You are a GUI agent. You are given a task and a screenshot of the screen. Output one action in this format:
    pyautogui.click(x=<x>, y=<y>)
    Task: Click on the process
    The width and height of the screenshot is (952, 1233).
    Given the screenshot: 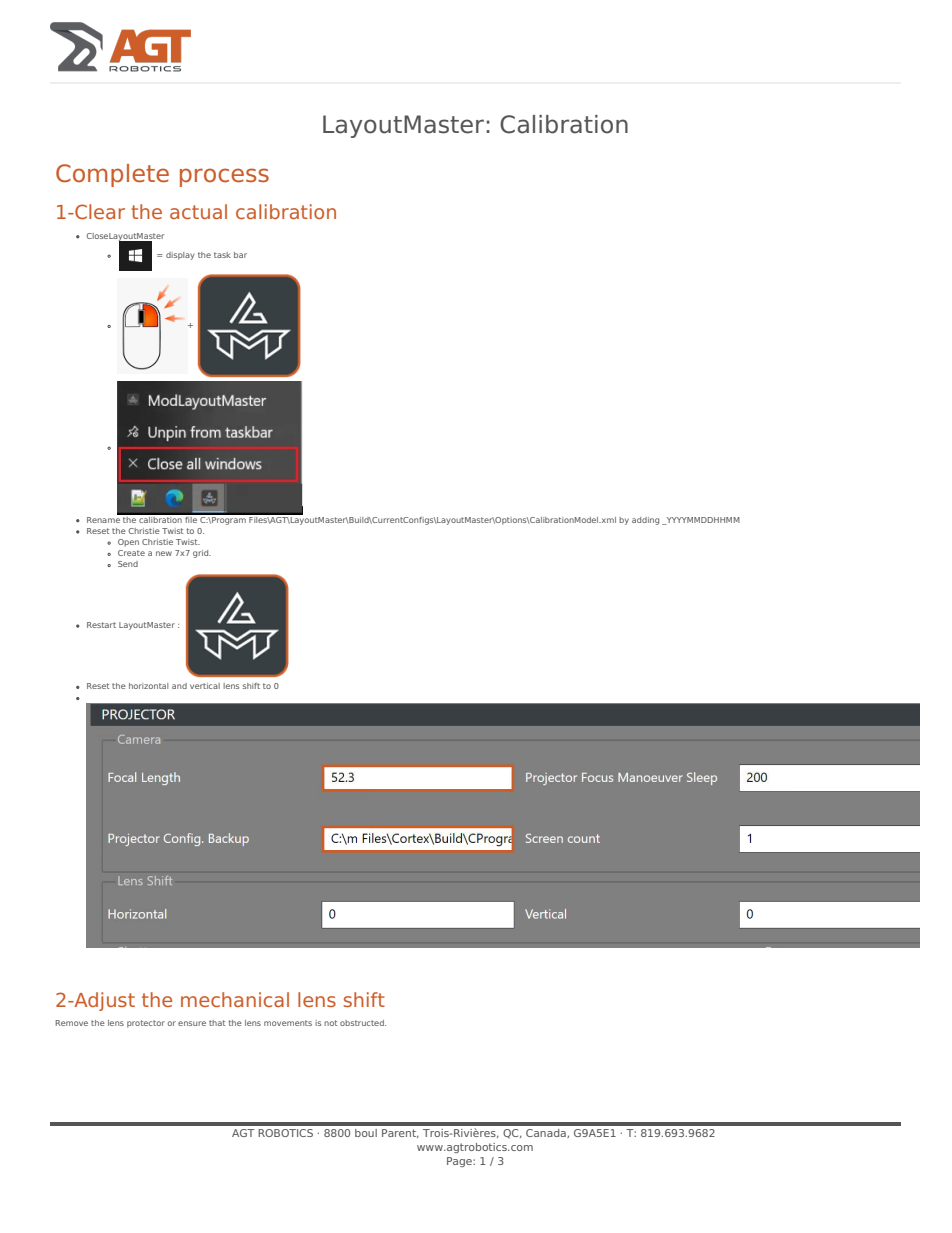 What is the action you would take?
    pyautogui.click(x=224, y=177)
